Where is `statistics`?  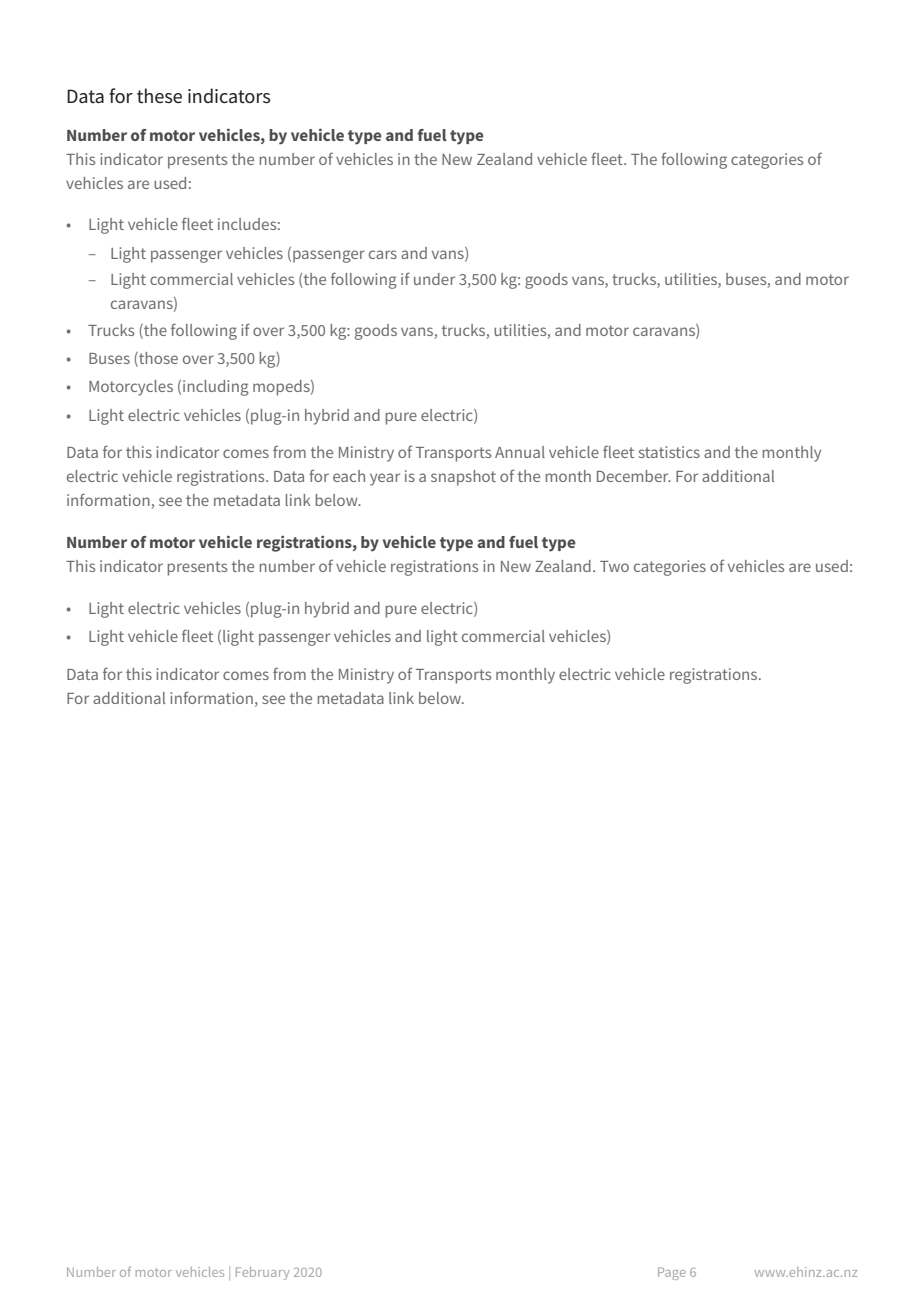 statistics is located at coordinates (669, 452).
